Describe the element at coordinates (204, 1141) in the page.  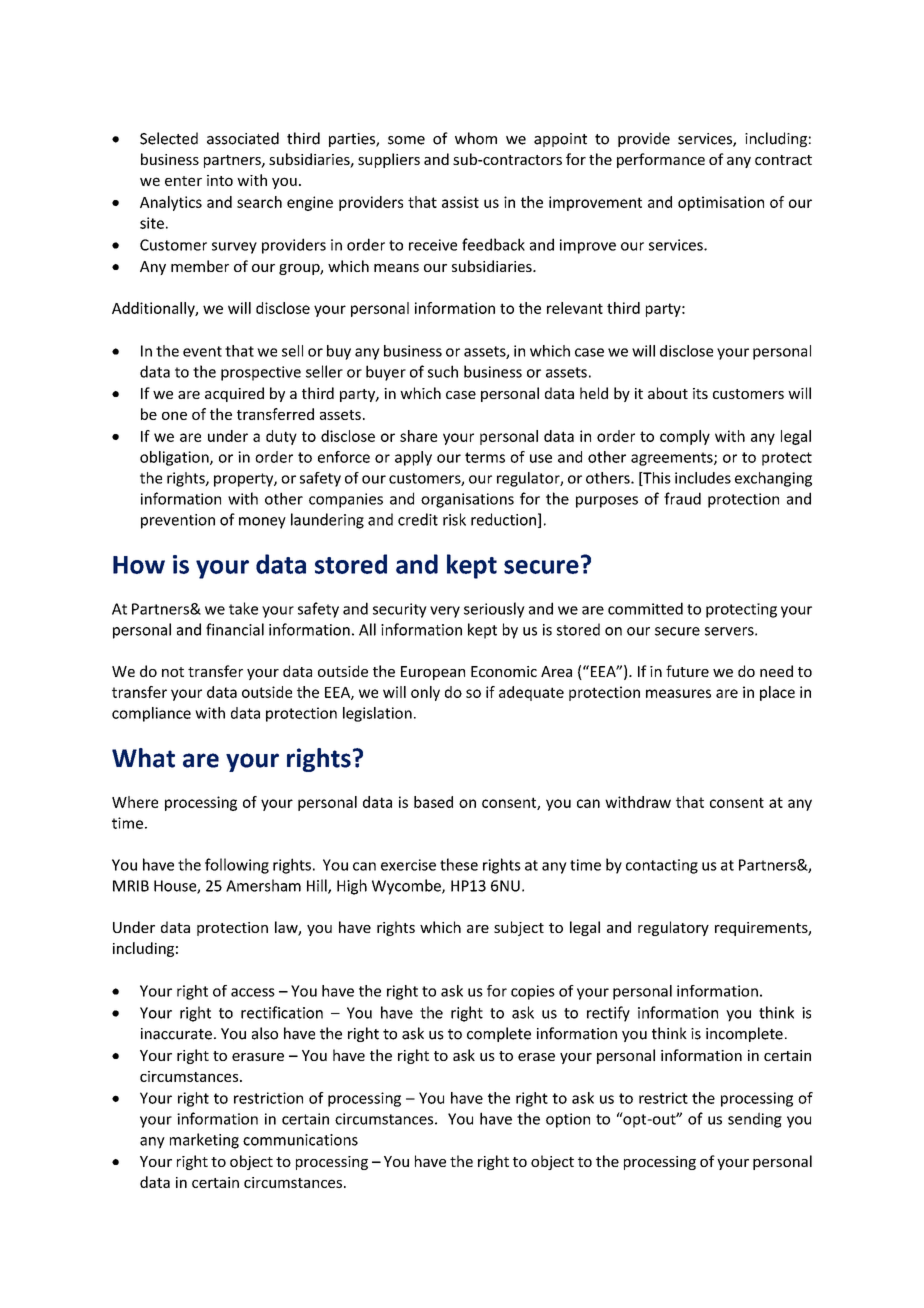
I see `marketing` at that location.
